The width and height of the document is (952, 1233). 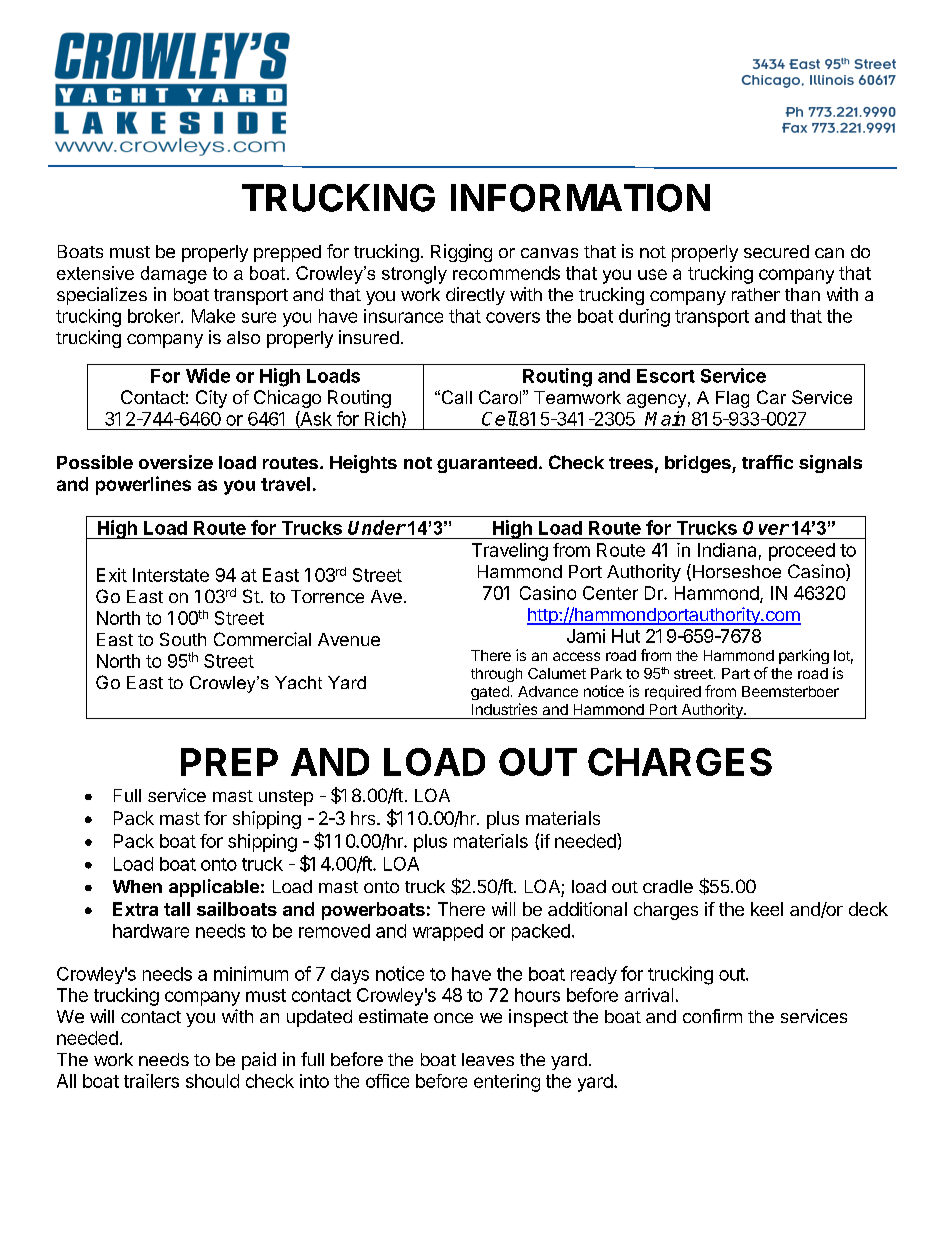 What do you see at coordinates (461, 253) in the document?
I see `Rigging` at bounding box center [461, 253].
